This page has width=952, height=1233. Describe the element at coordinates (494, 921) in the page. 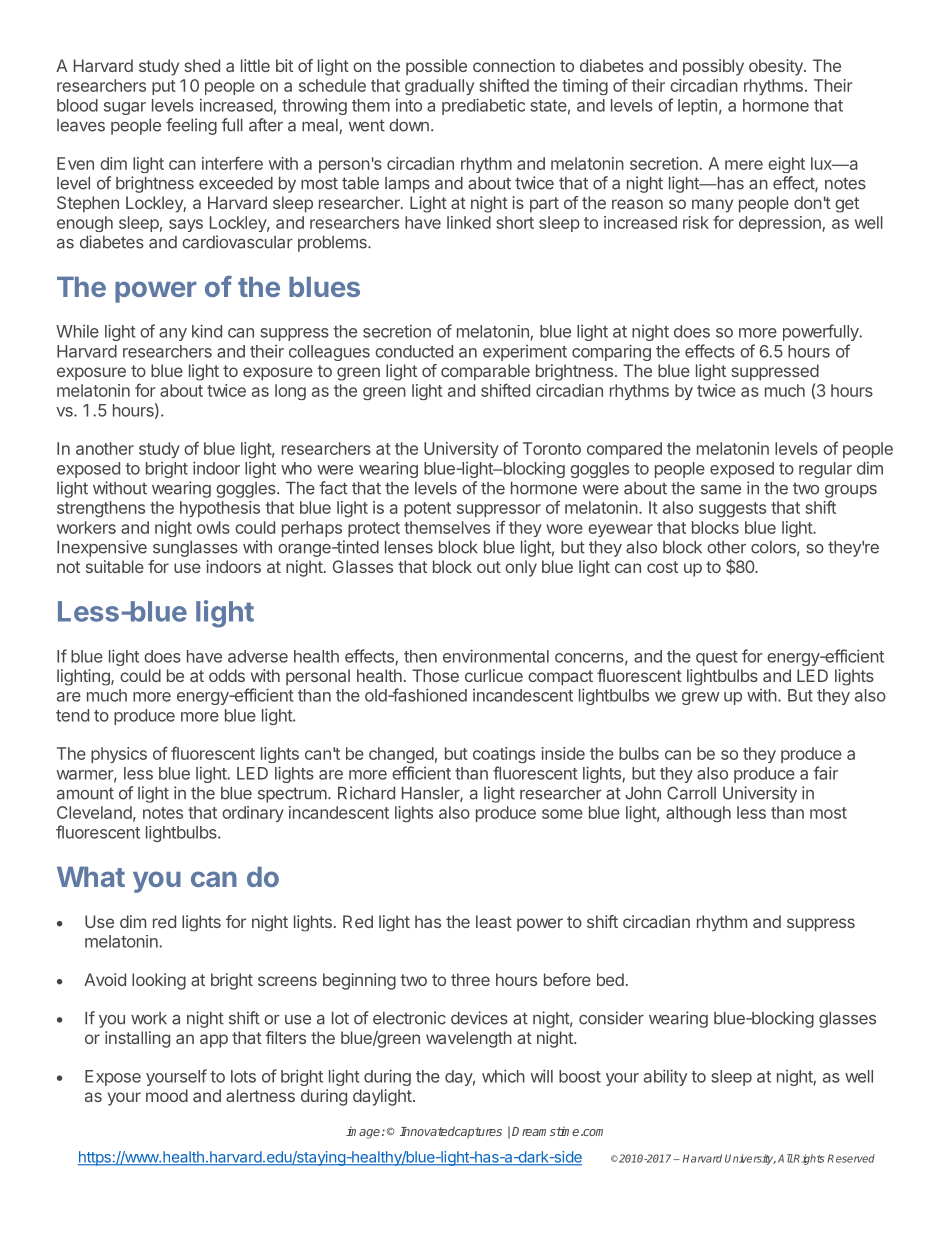

I see `least` at that location.
